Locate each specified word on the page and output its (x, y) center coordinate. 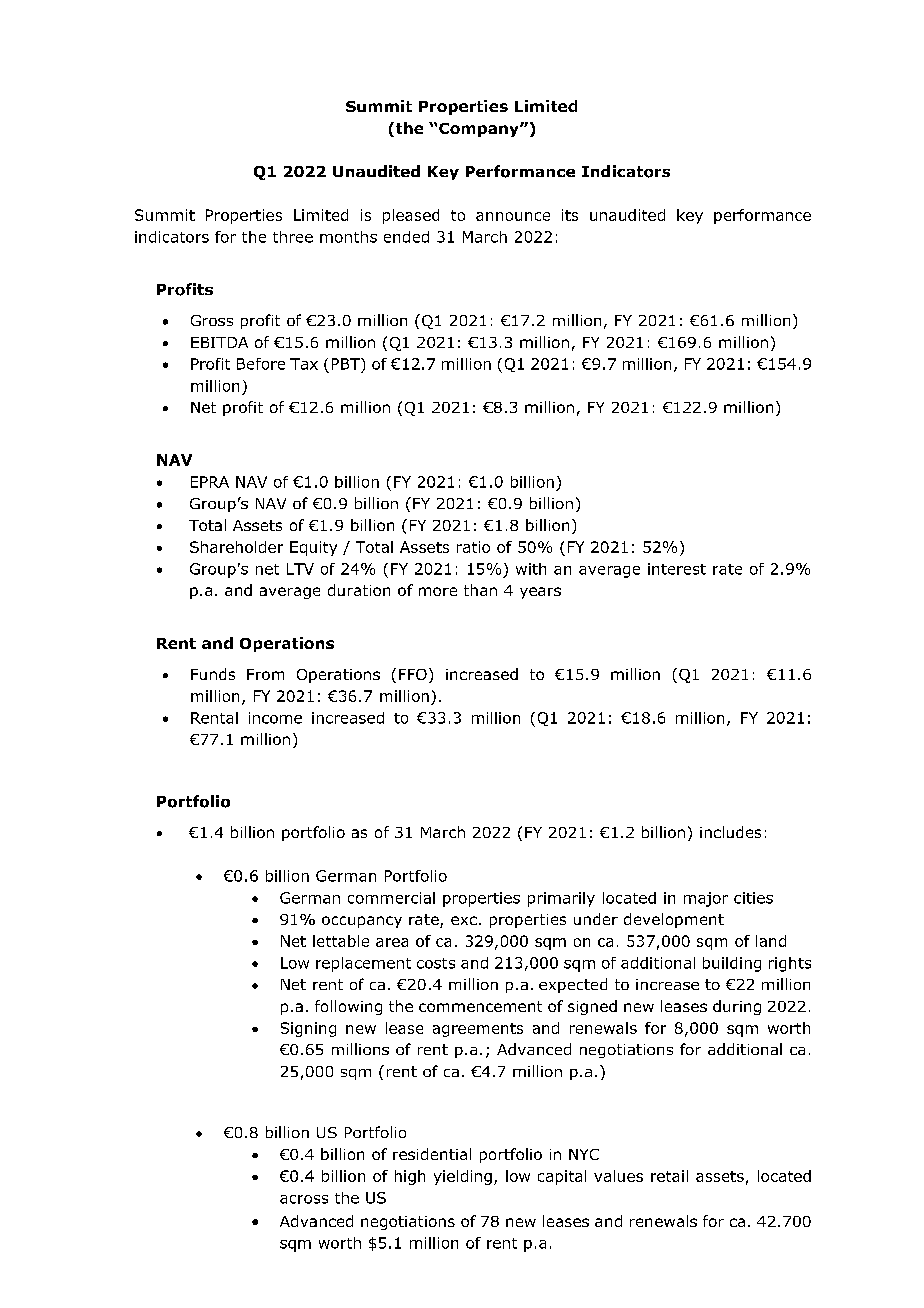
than (480, 590)
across (304, 1199)
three (293, 237)
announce (513, 216)
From (265, 674)
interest (677, 569)
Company (480, 130)
